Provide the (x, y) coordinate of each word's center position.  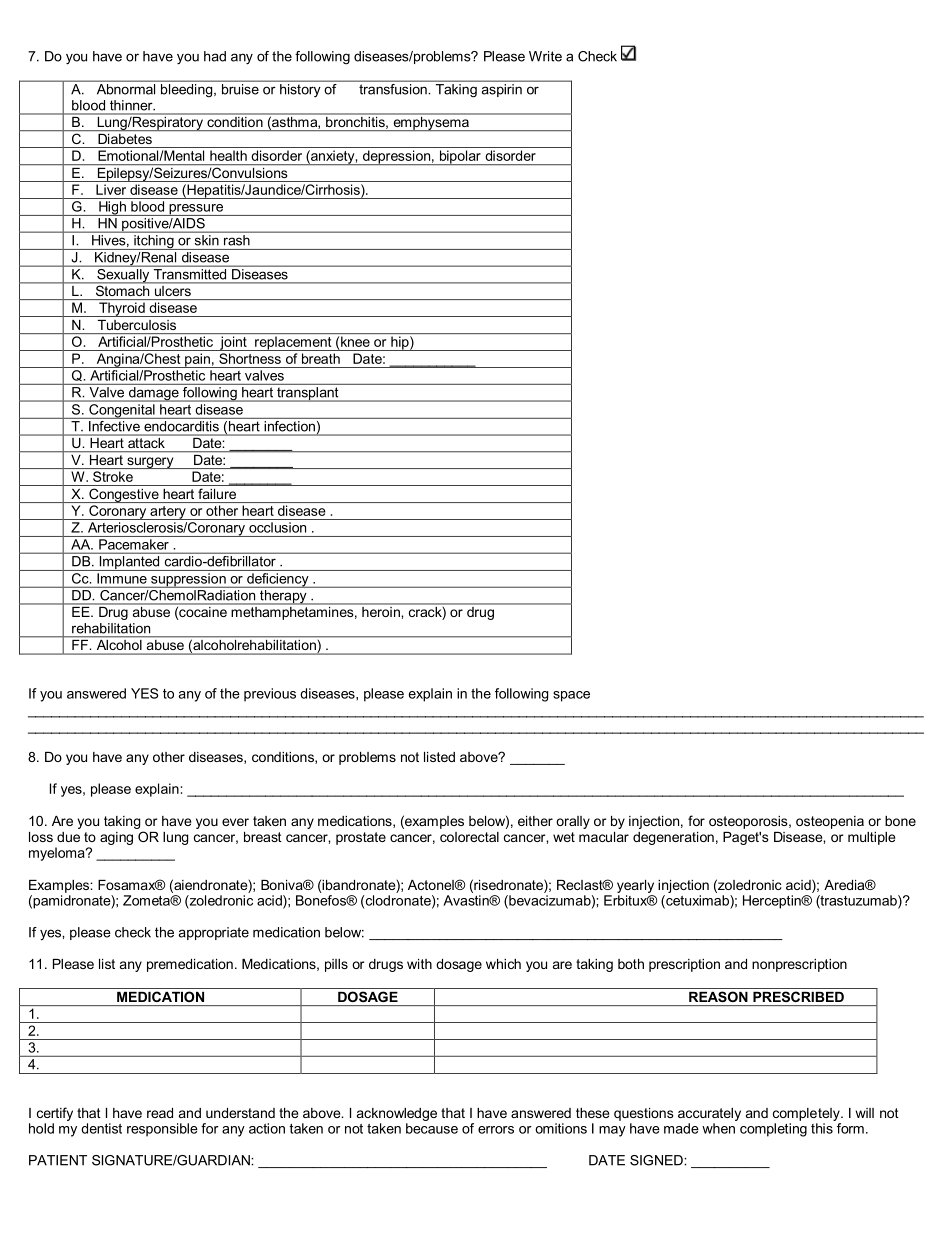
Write (545, 56)
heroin (381, 610)
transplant (308, 394)
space (571, 696)
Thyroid (122, 309)
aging (116, 838)
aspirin (502, 90)
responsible (162, 1130)
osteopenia (830, 822)
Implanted (129, 563)
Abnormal (126, 89)
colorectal (469, 837)
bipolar (460, 157)
